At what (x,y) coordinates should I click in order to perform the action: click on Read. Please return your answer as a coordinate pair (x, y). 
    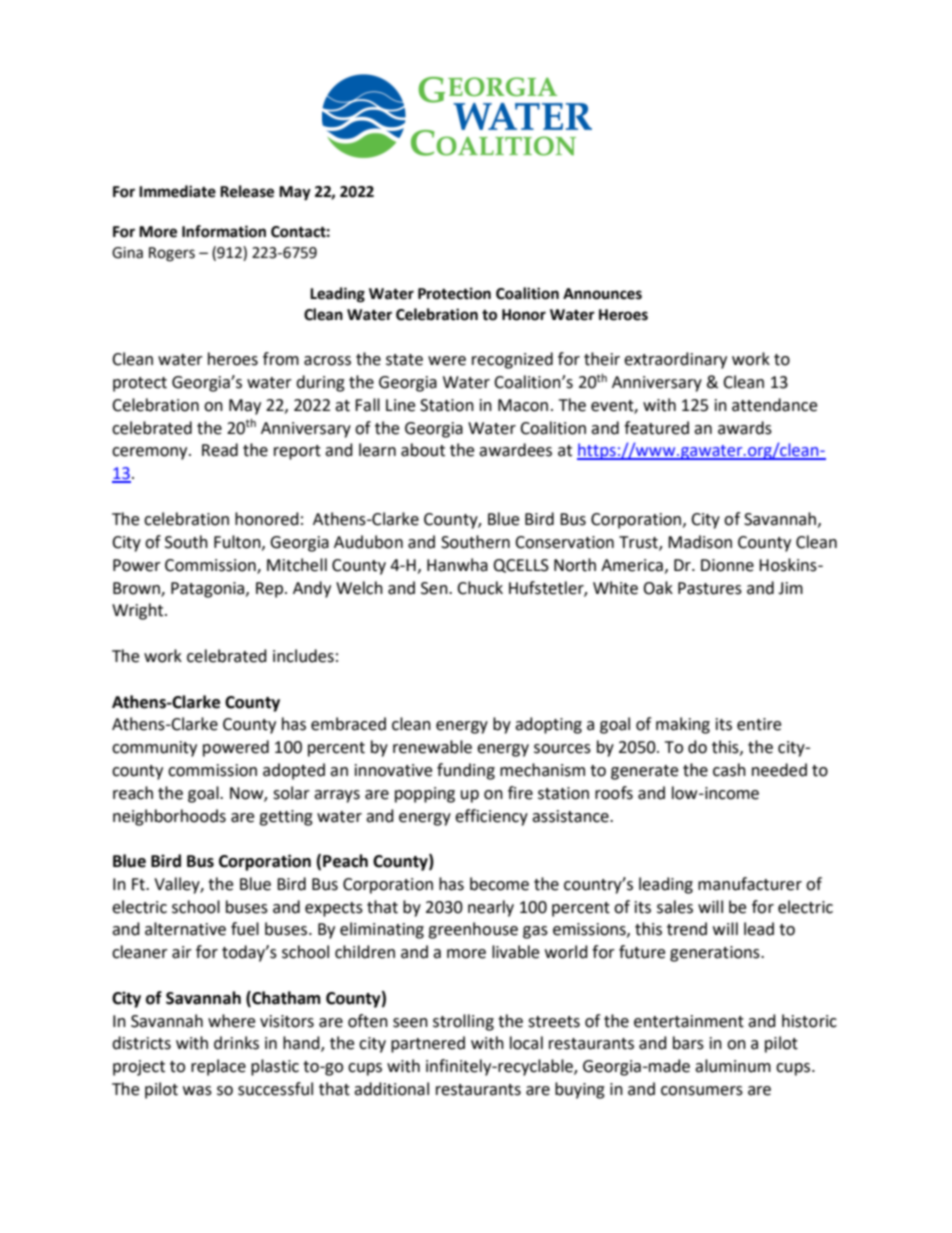
    Looking at the image, I should click on (220, 450).
